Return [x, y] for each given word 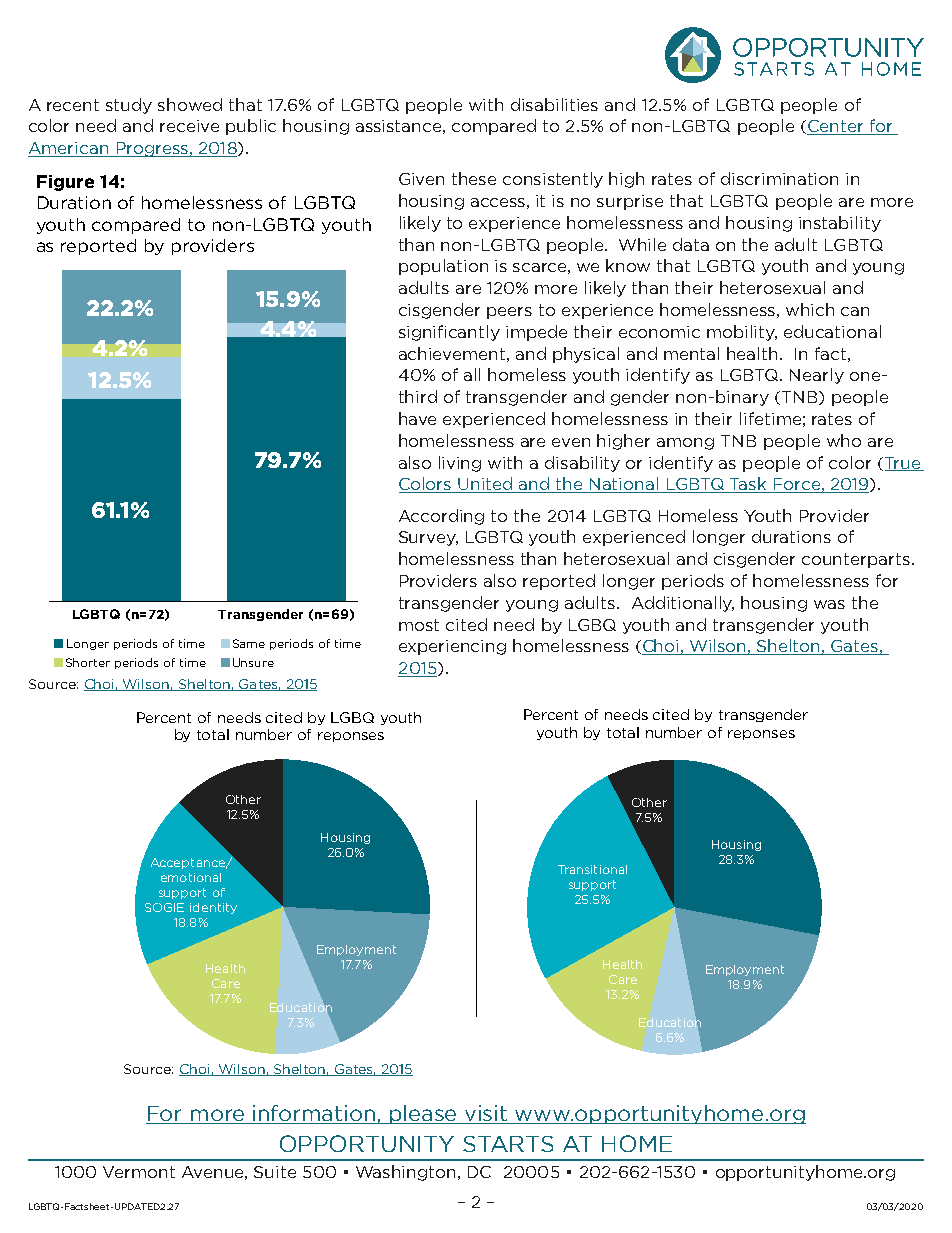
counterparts [857, 560]
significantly [449, 333]
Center [836, 127]
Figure [65, 183]
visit [486, 1114]
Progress [152, 149]
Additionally [683, 604]
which [810, 309]
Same [249, 643]
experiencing [452, 647]
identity [213, 908]
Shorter [88, 662]
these [474, 178]
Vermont [139, 1172]
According [441, 517]
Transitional [592, 869]
